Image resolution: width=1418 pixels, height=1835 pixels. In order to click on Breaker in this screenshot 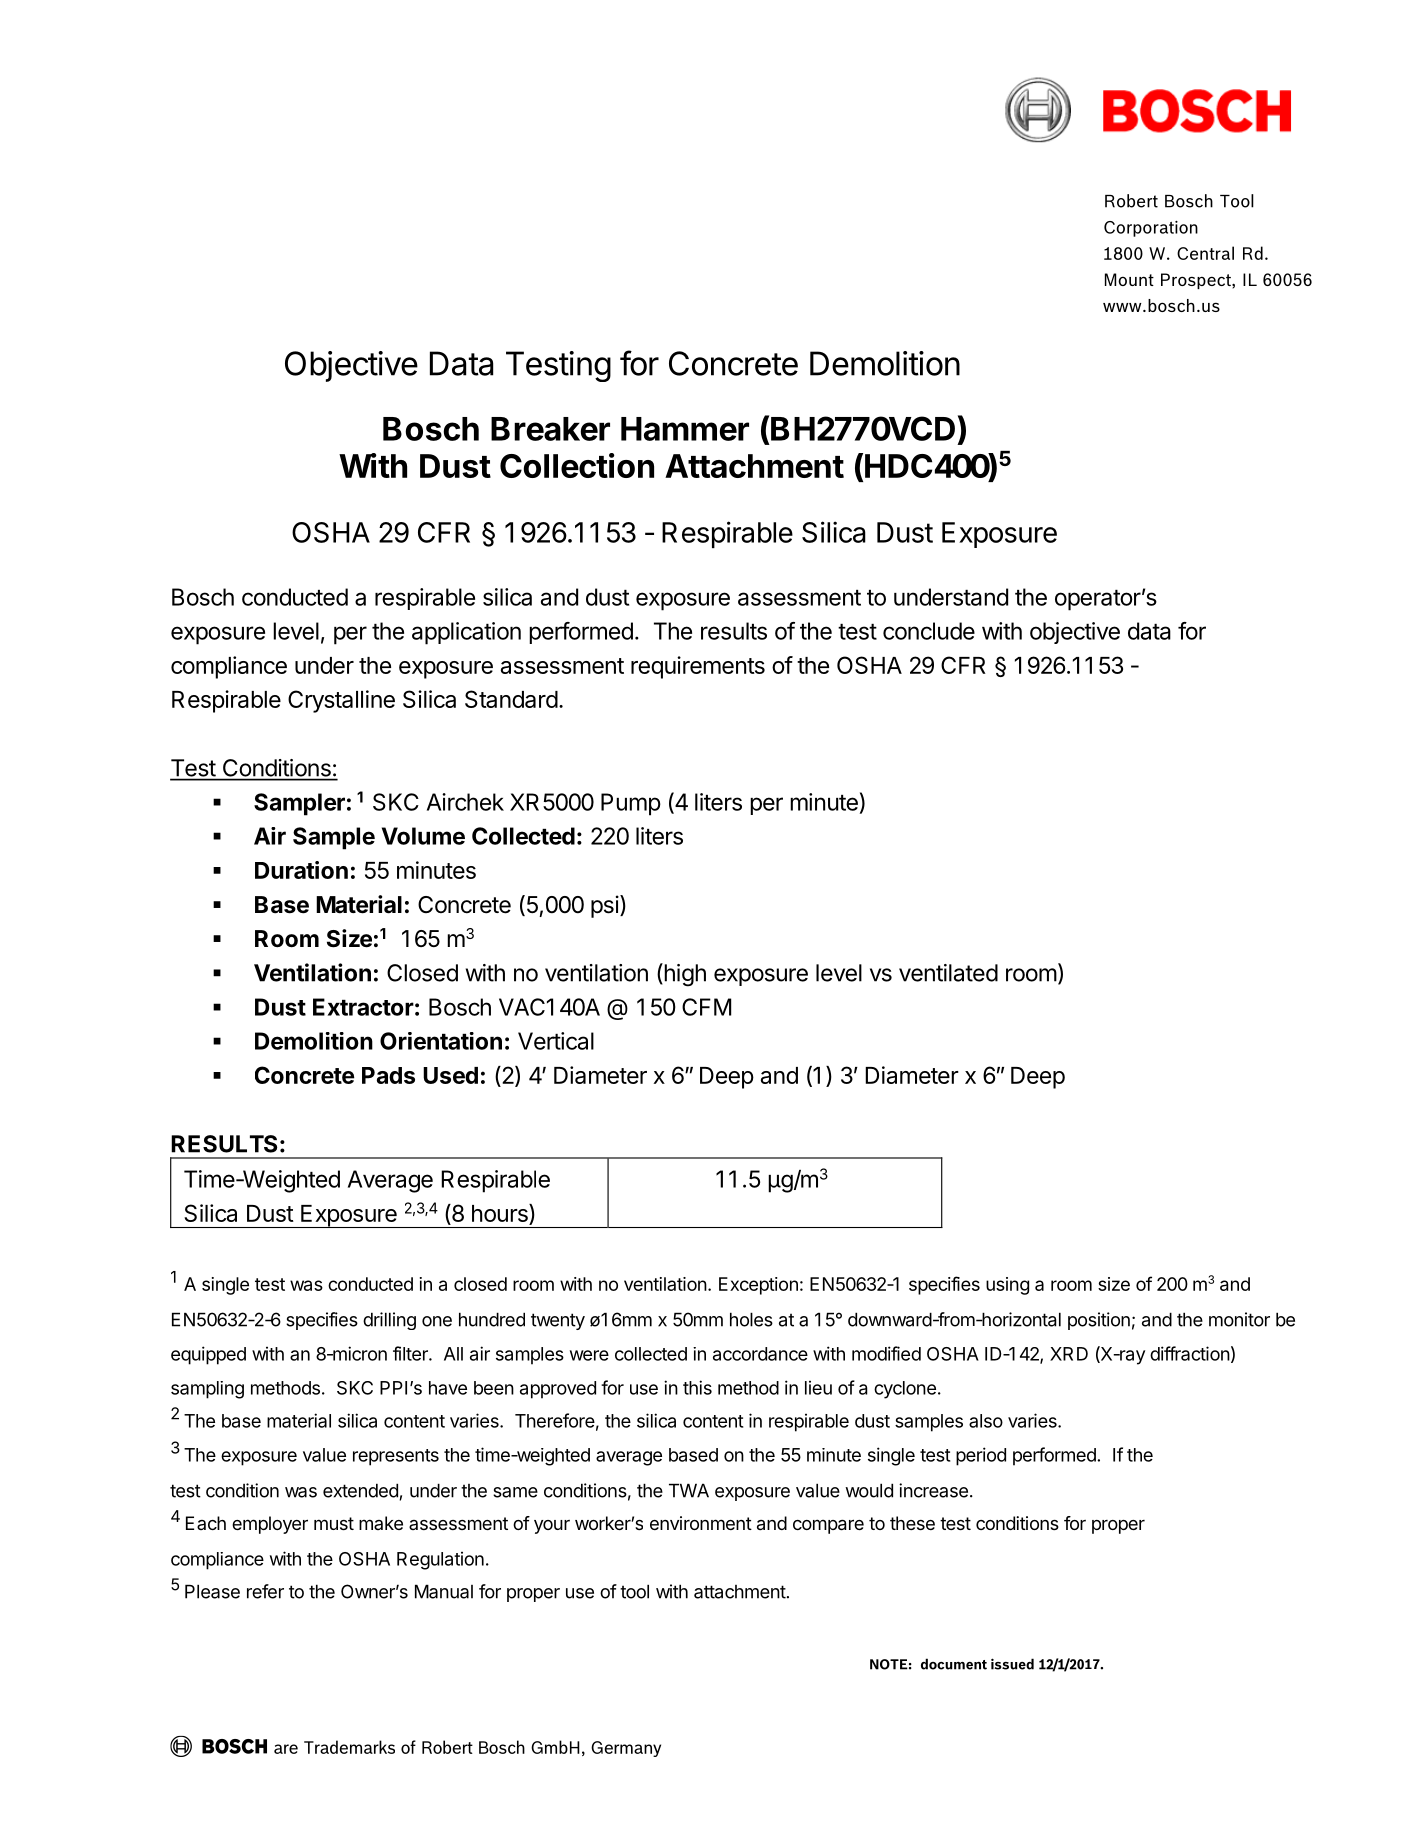, I will do `click(550, 429)`.
